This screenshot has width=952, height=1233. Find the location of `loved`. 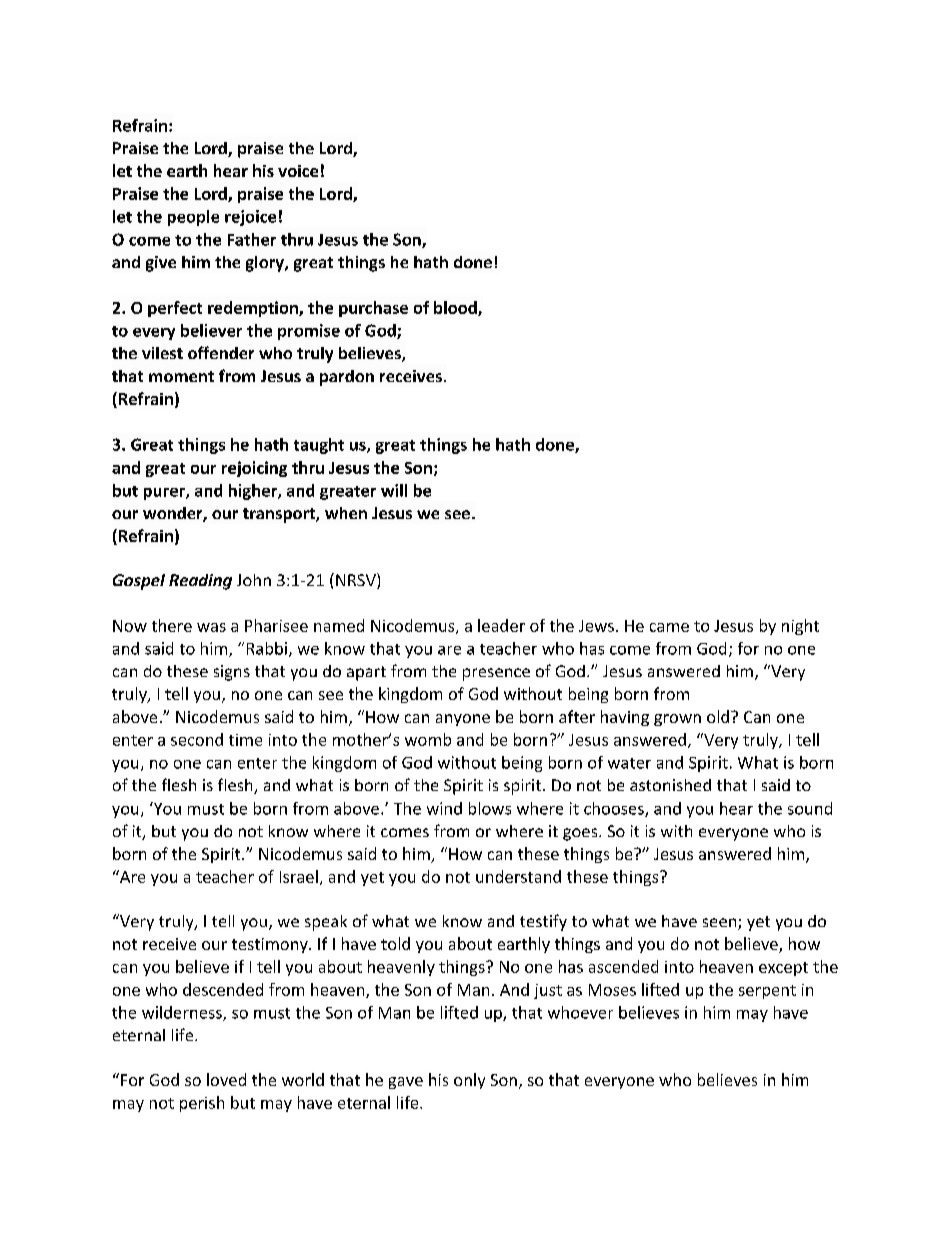

loved is located at coordinates (226, 1079).
